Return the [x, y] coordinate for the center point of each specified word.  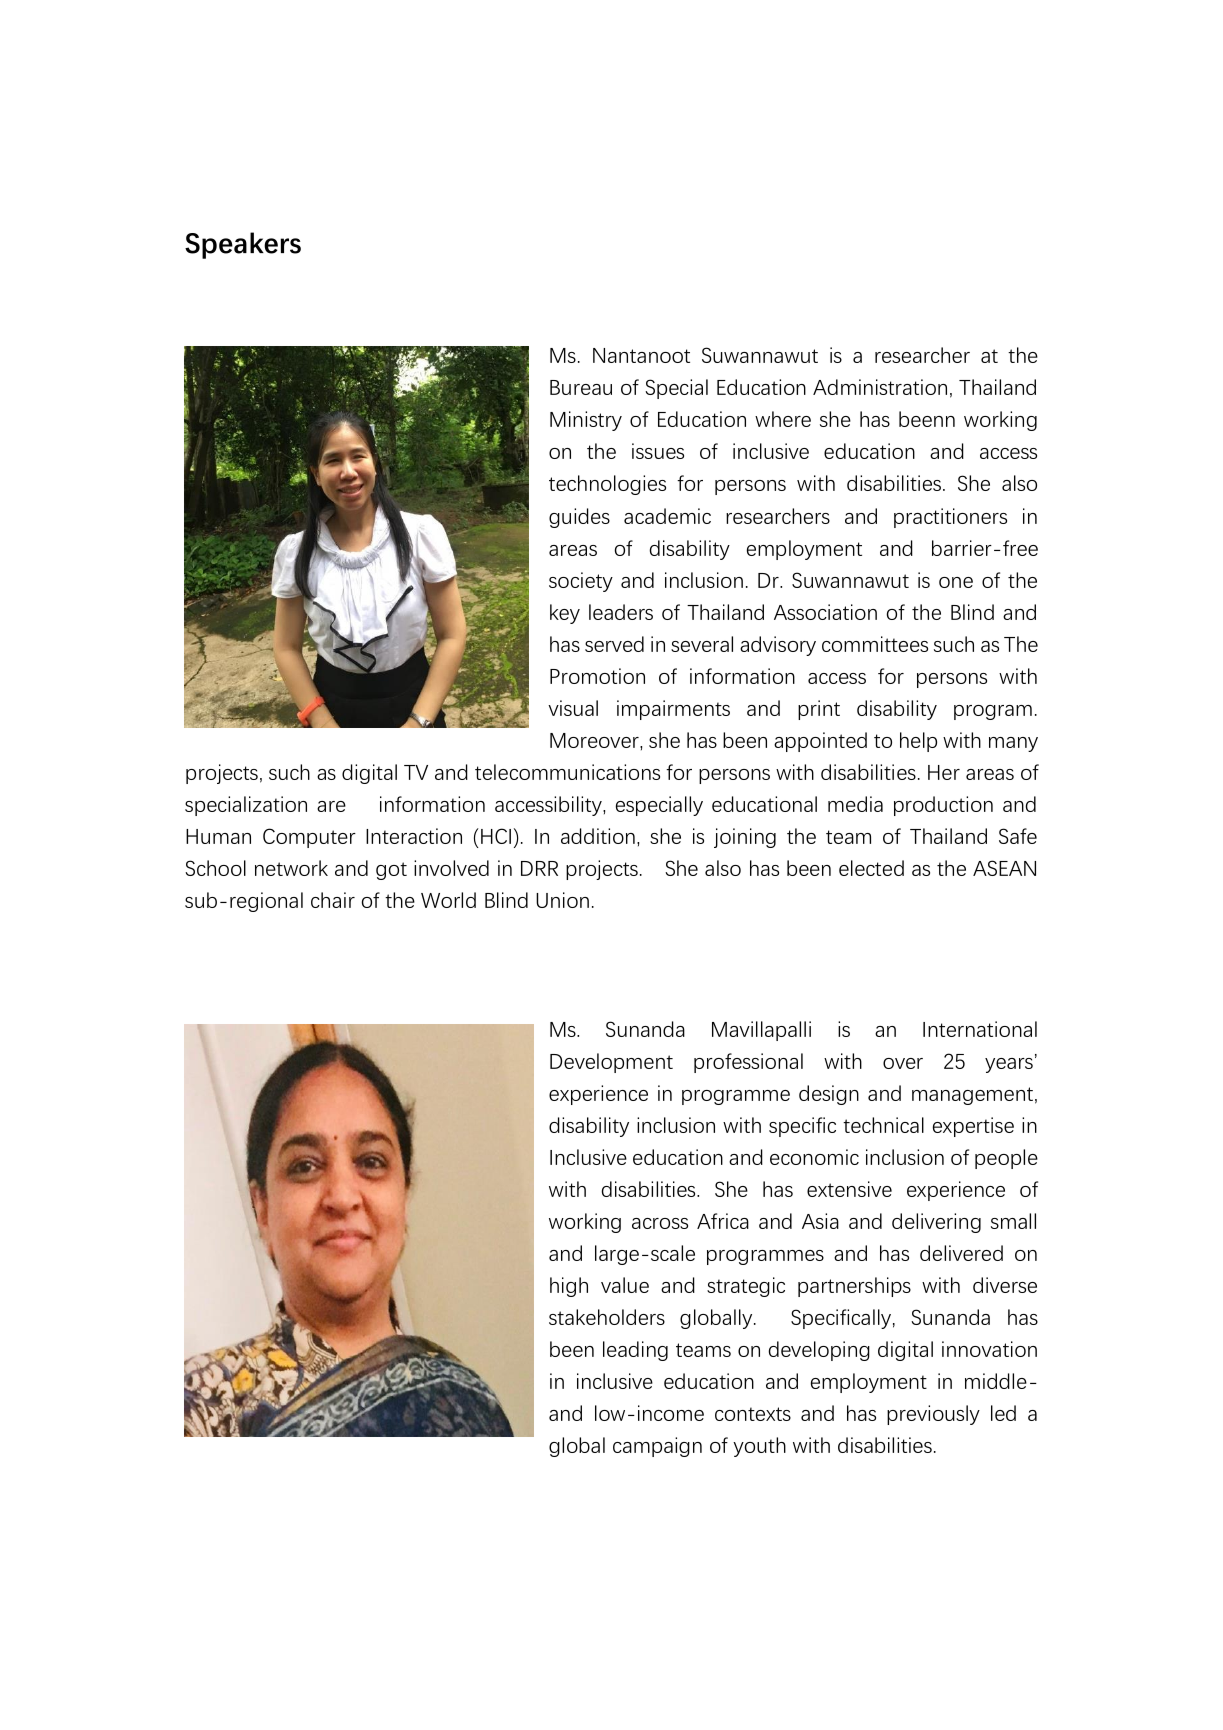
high [569, 1287]
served [614, 644]
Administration [880, 387]
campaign [657, 1447]
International [980, 1029]
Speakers [243, 245]
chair [333, 900]
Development [611, 1063]
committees [875, 644]
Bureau [581, 387]
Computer [309, 838]
